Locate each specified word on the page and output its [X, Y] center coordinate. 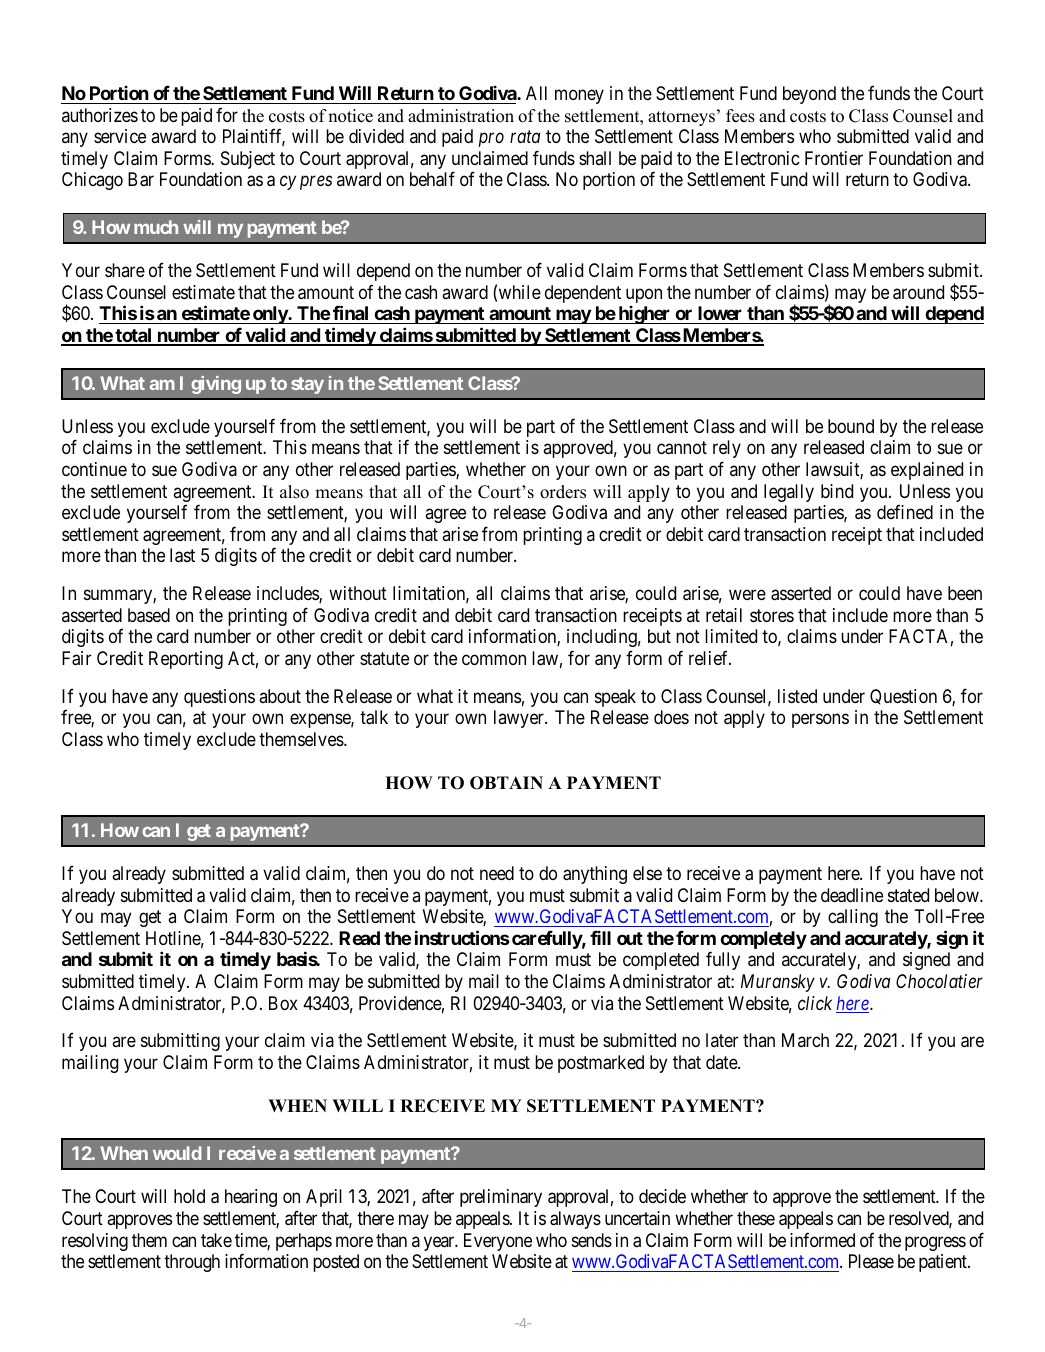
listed [797, 696]
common [494, 659]
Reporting [186, 660]
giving [216, 385]
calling [853, 918]
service [120, 136]
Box [283, 1003]
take [216, 1240]
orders [563, 492]
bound [851, 426]
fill [600, 937]
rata [525, 137]
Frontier [834, 158]
